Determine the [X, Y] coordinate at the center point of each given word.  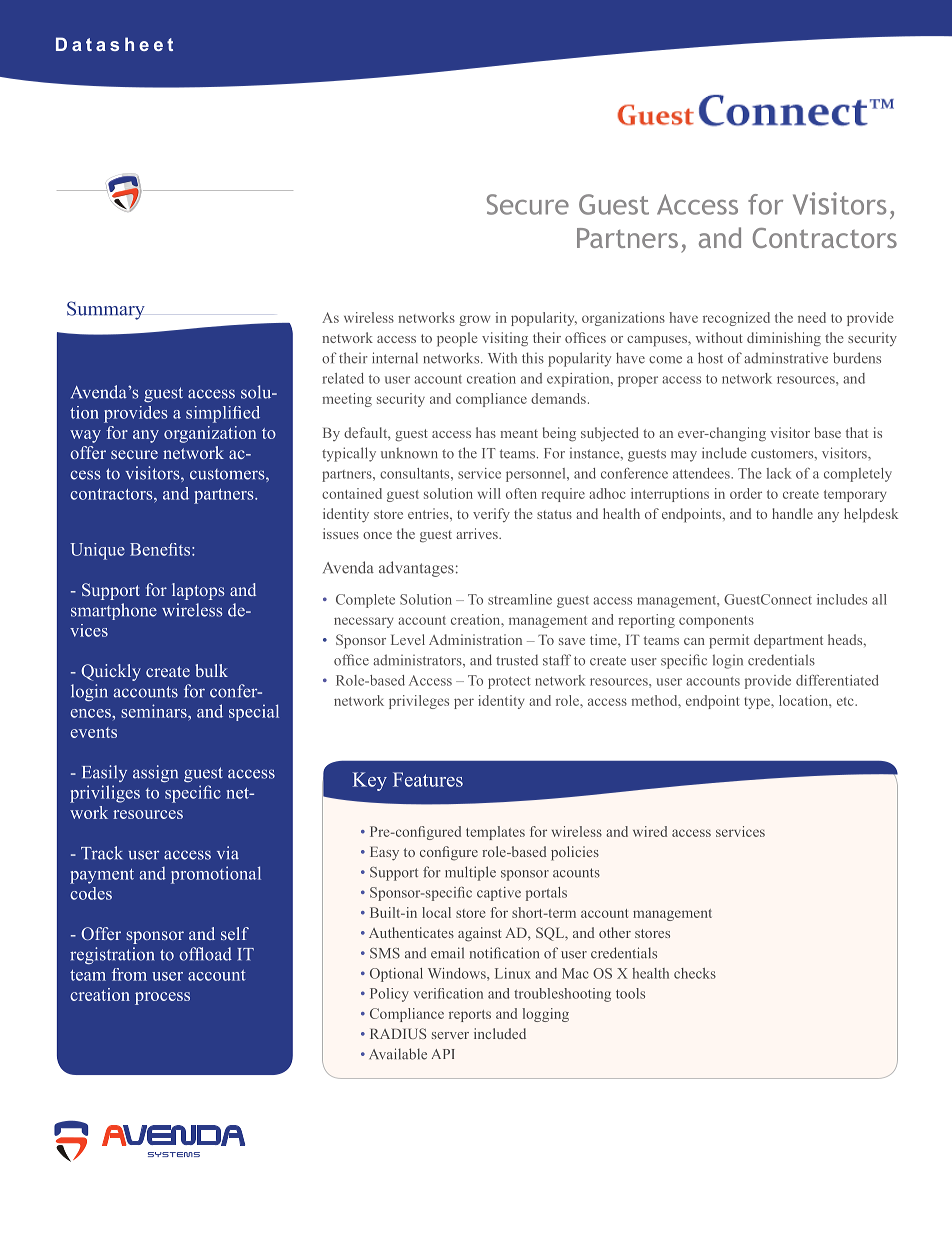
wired [650, 831]
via [228, 853]
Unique [97, 551]
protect [509, 683]
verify [491, 515]
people [457, 339]
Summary [106, 310]
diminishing [784, 339]
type [758, 703]
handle [792, 513]
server [450, 1035]
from [129, 974]
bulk [211, 670]
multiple [470, 873]
